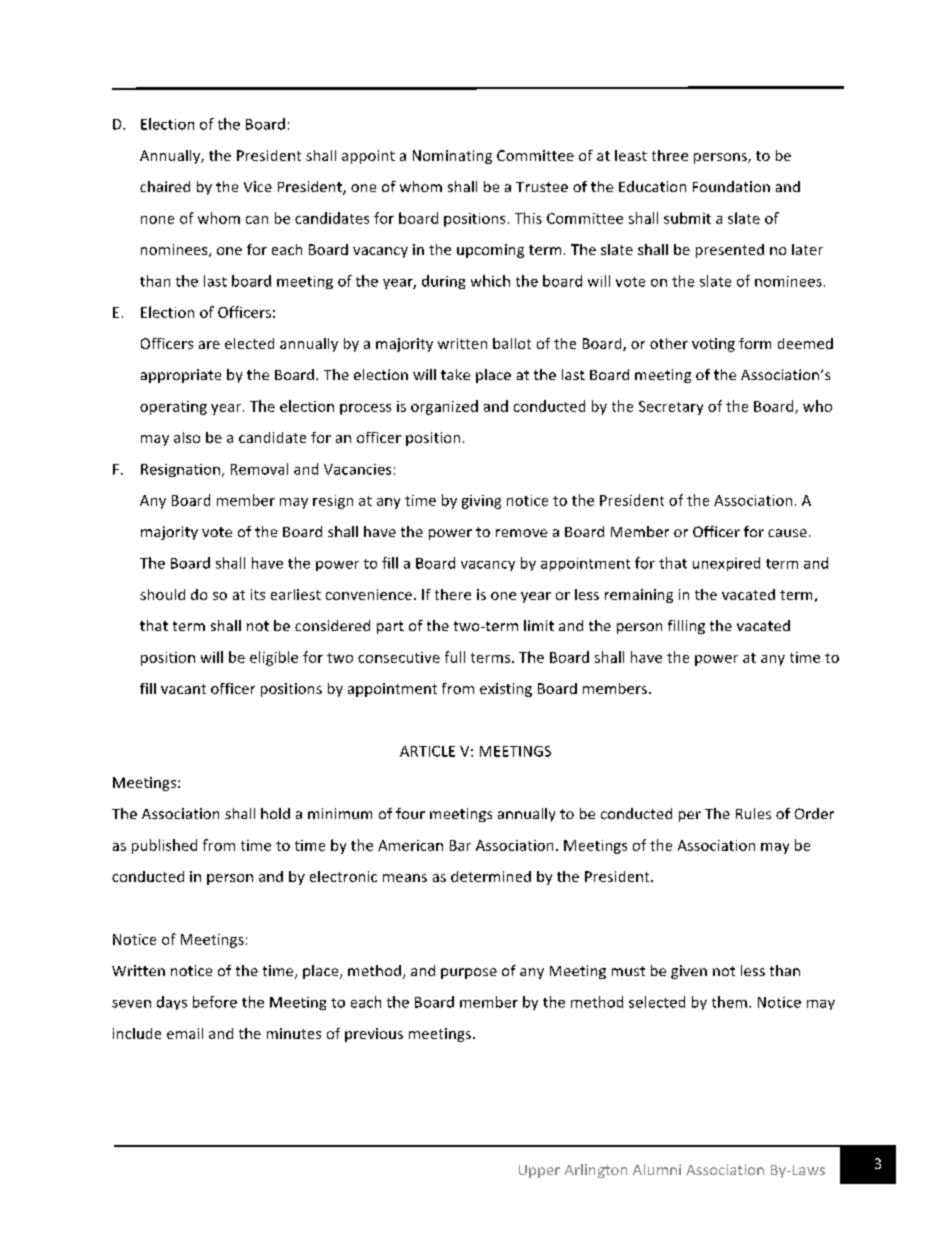 Image resolution: width=952 pixels, height=1233 pixels. What do you see at coordinates (639, 596) in the screenshot?
I see `remaining` at bounding box center [639, 596].
